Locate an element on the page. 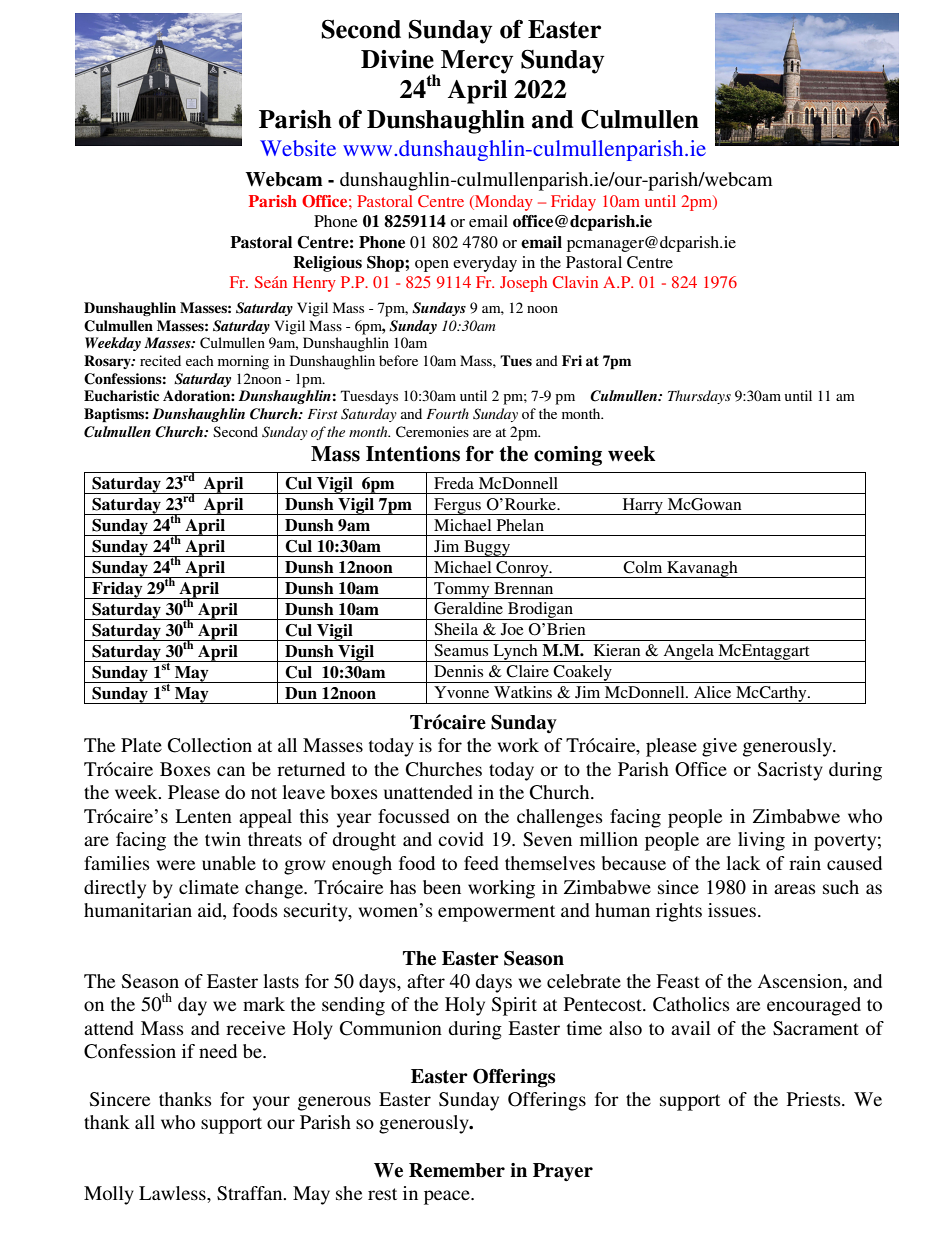  Mercy is located at coordinates (477, 62).
